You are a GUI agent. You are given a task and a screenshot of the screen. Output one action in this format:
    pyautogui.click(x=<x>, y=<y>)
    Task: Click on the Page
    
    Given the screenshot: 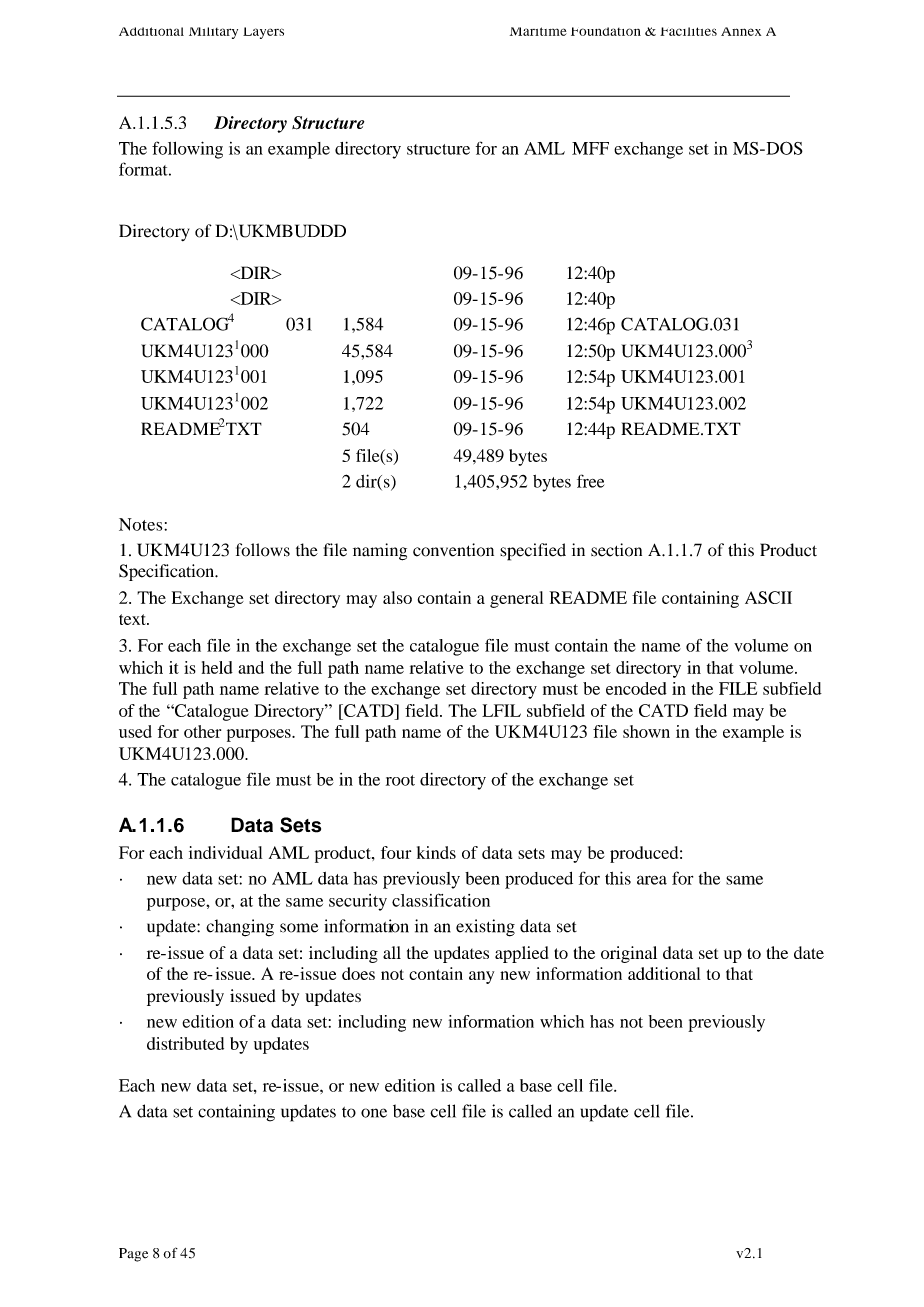 What is the action you would take?
    pyautogui.click(x=133, y=1255)
